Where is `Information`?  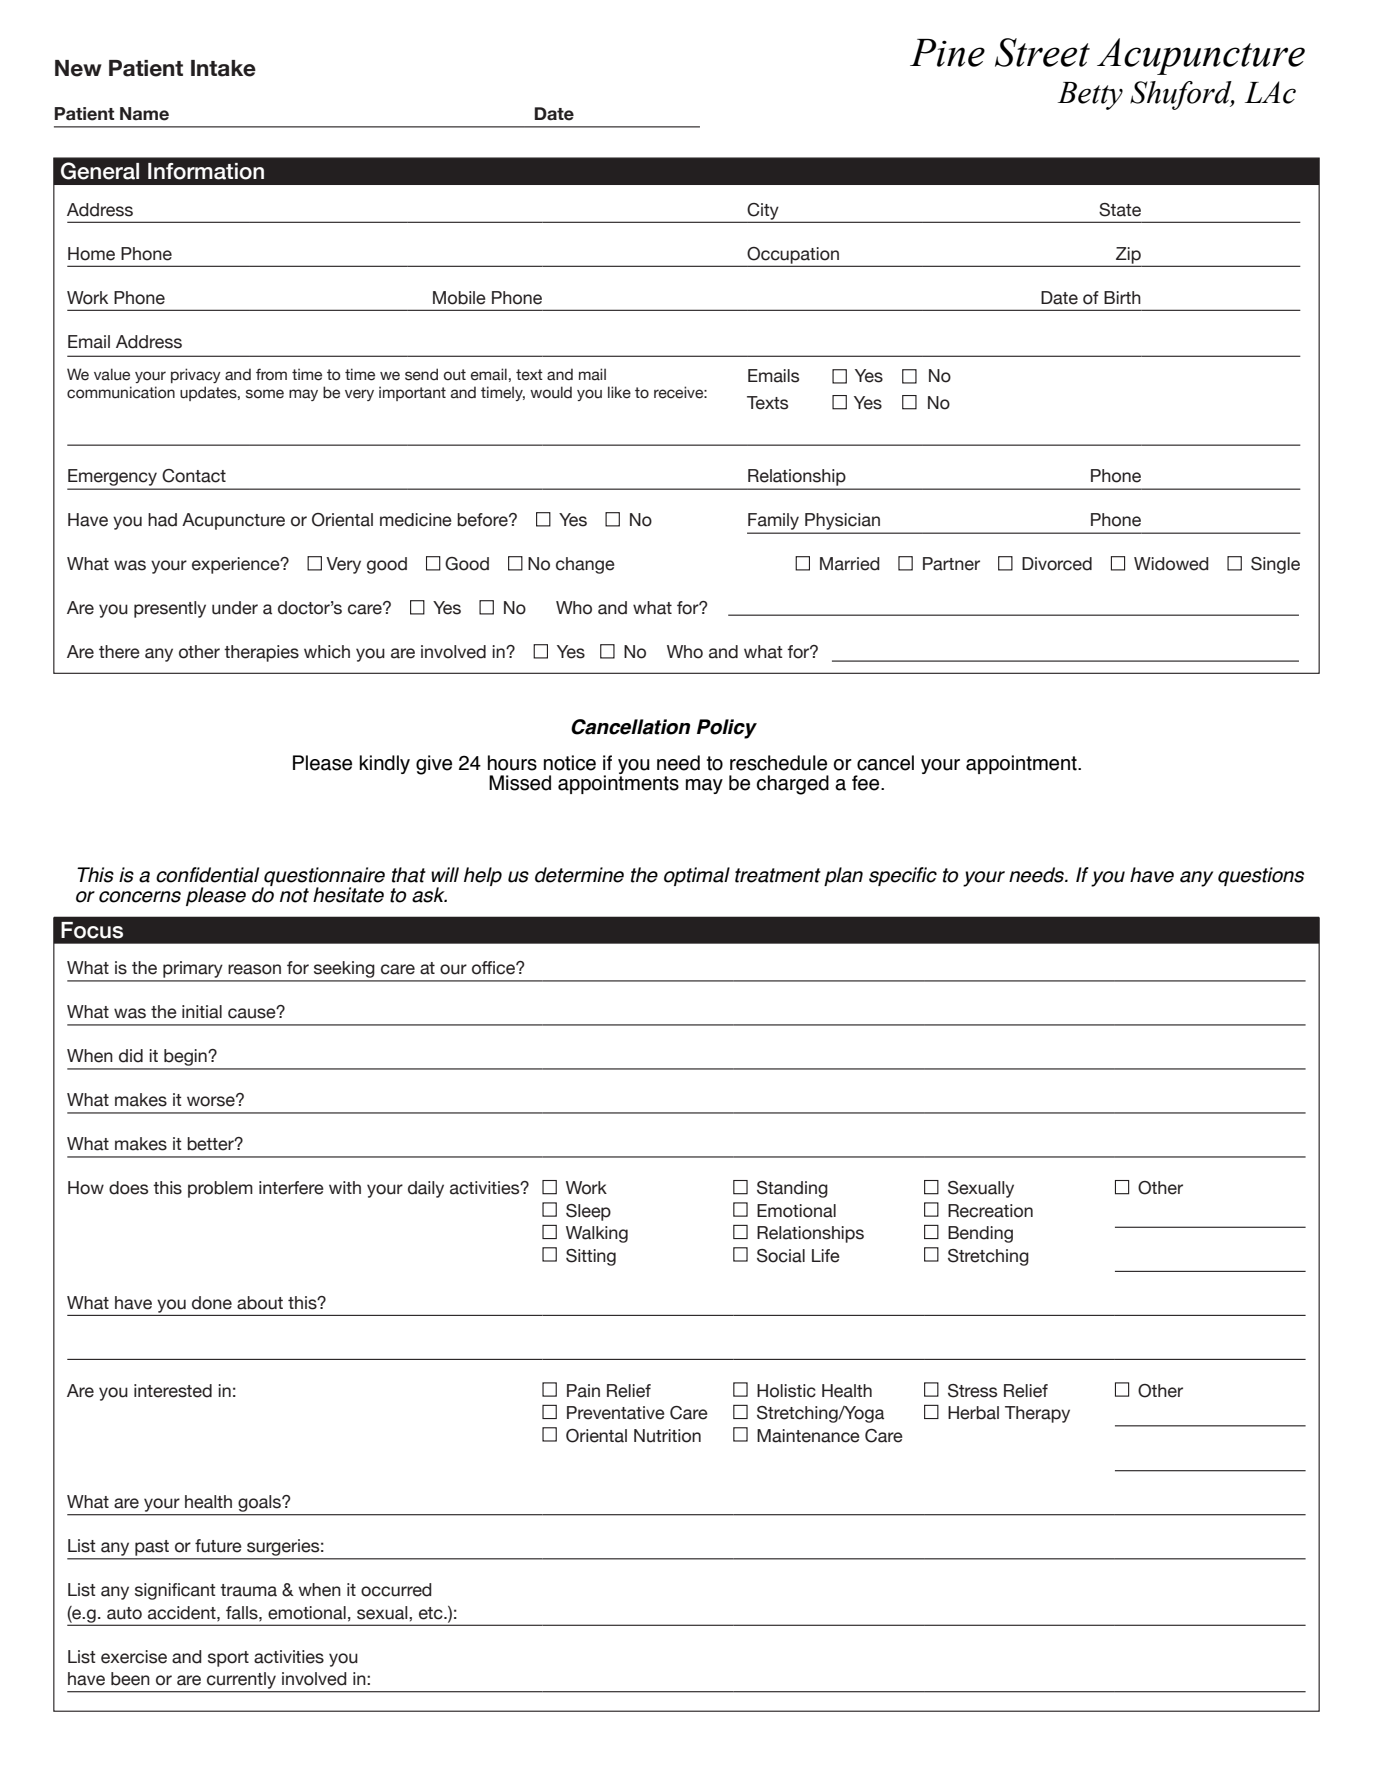
Information is located at coordinates (206, 171).
